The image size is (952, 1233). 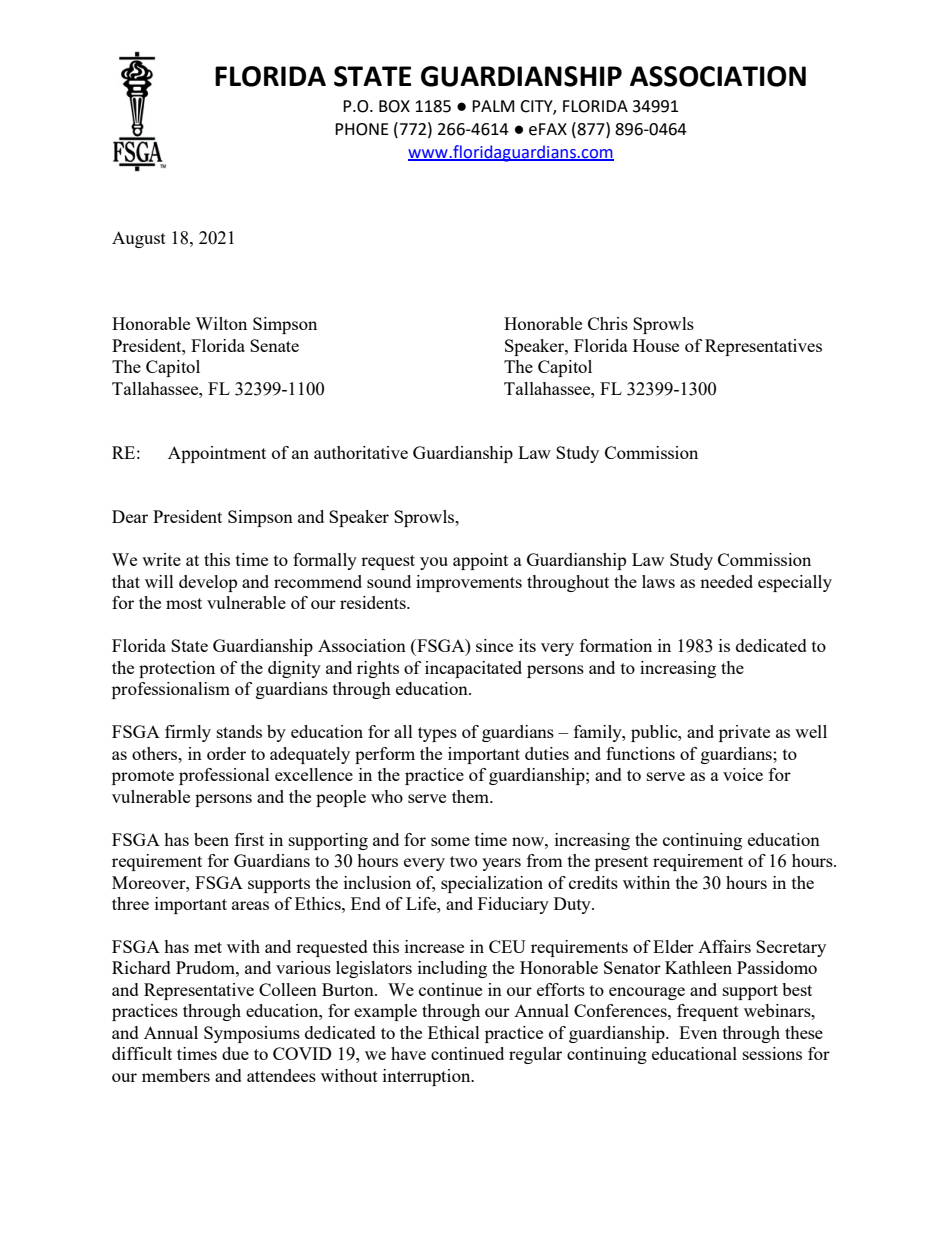 I want to click on due, so click(x=235, y=1053).
